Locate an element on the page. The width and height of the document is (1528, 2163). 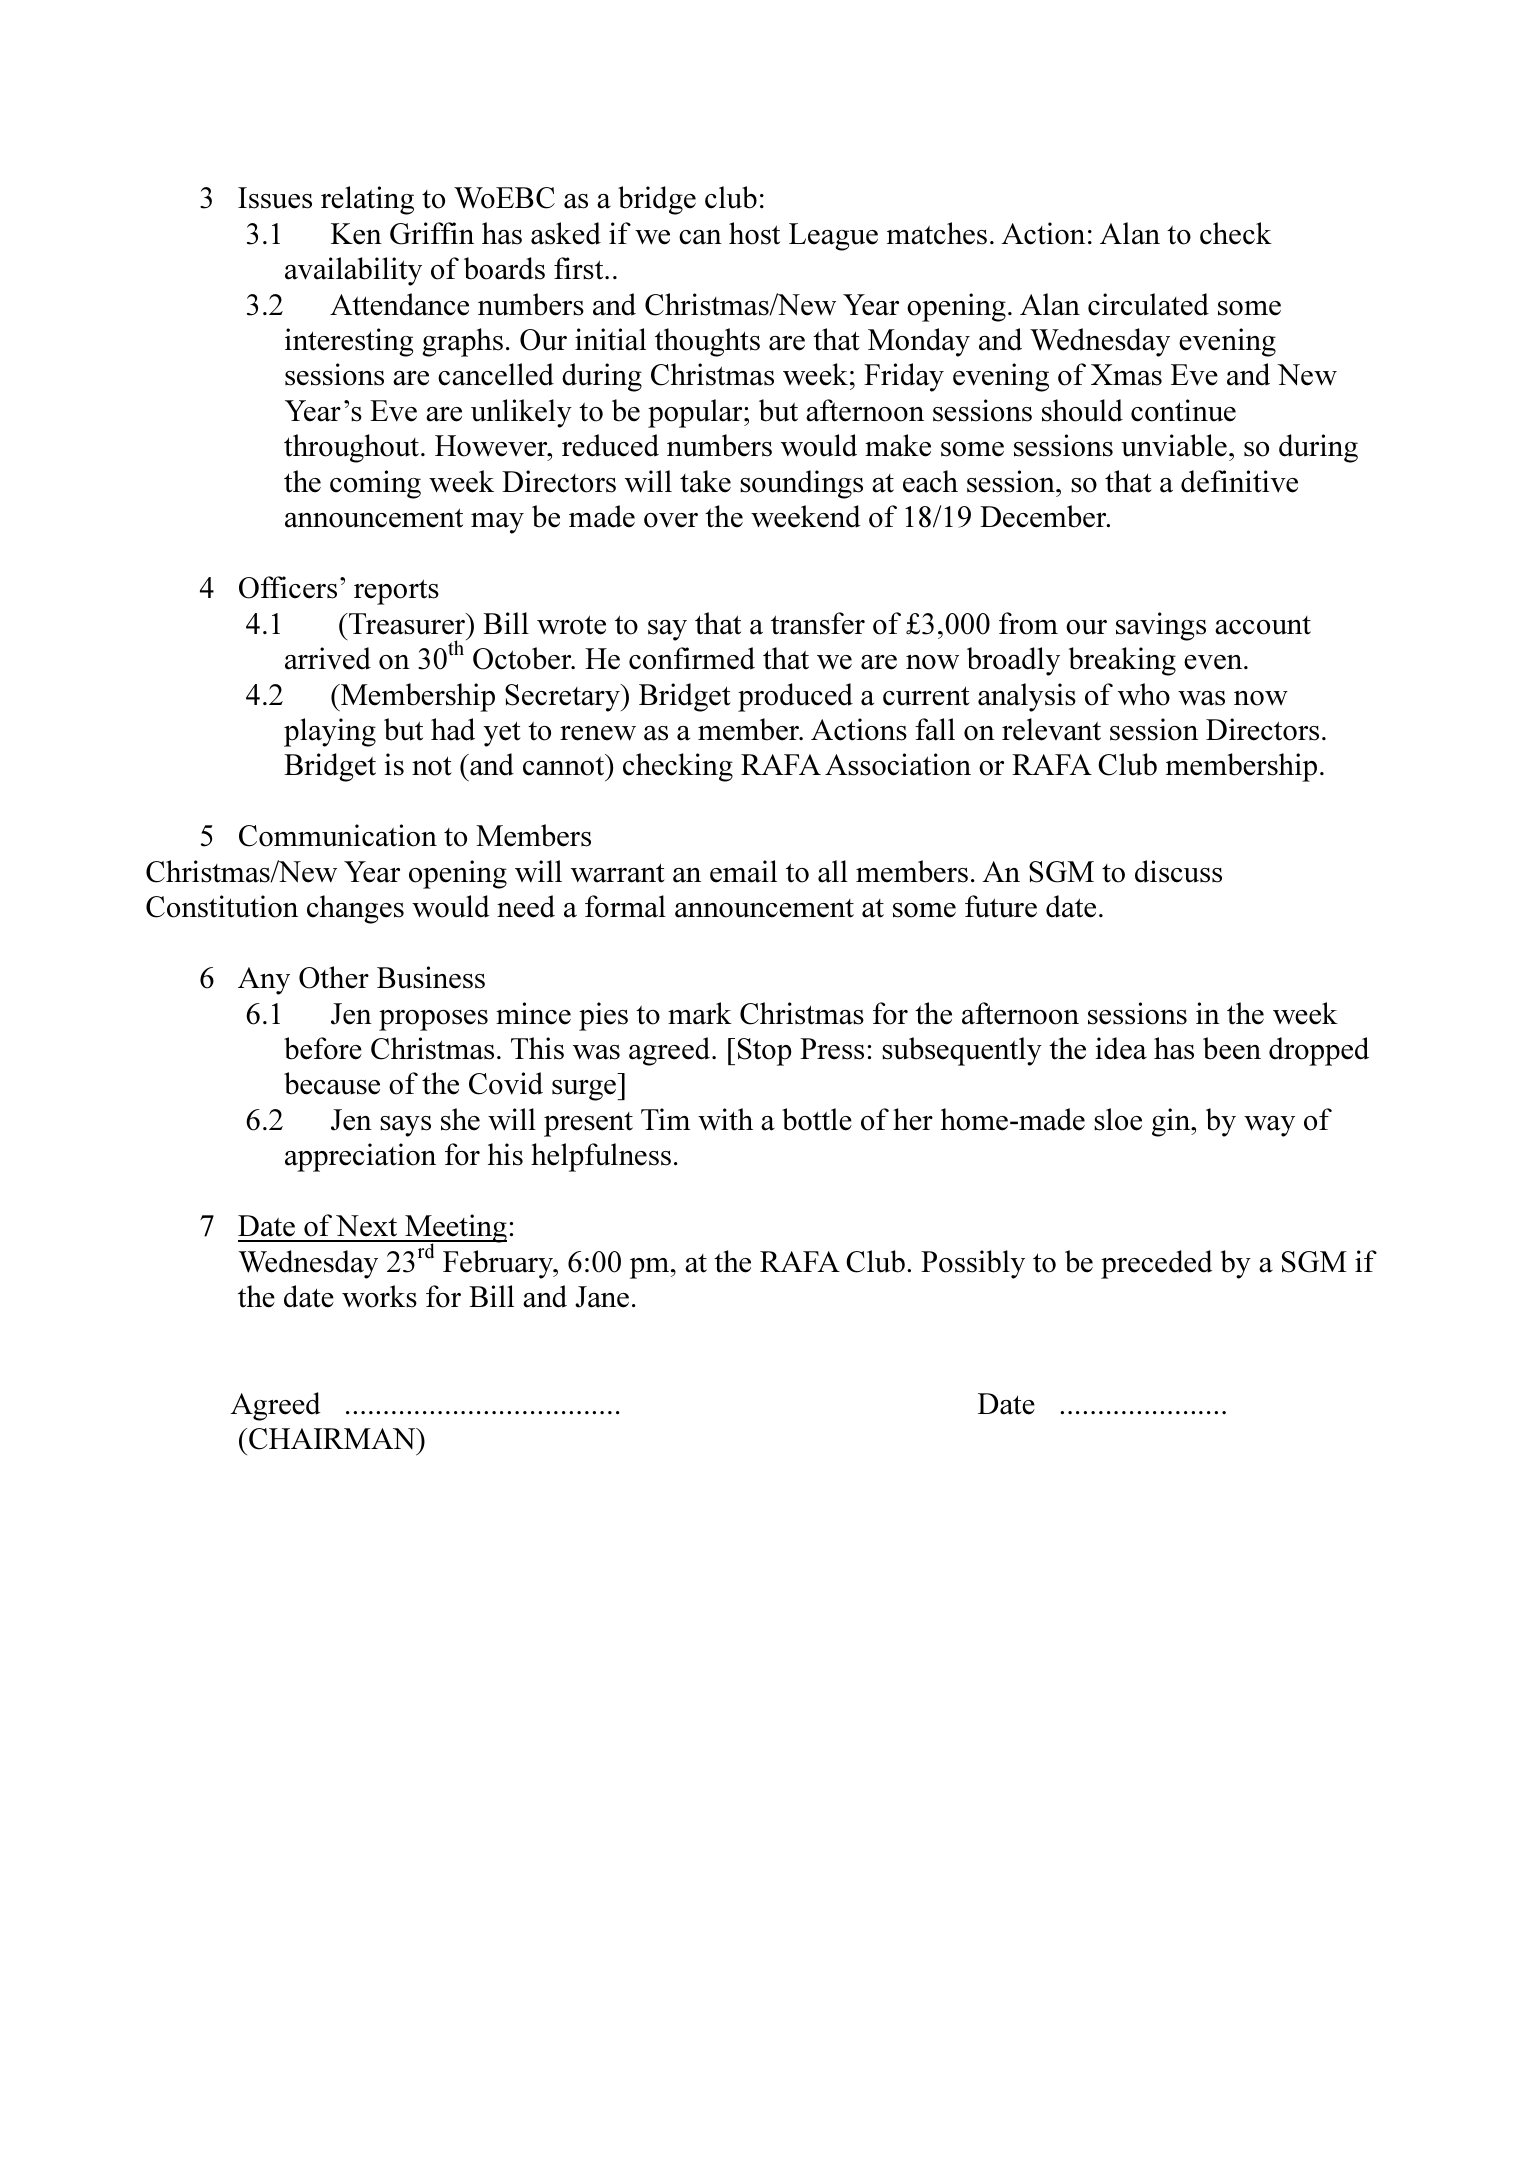
preceded is located at coordinates (1156, 1264).
